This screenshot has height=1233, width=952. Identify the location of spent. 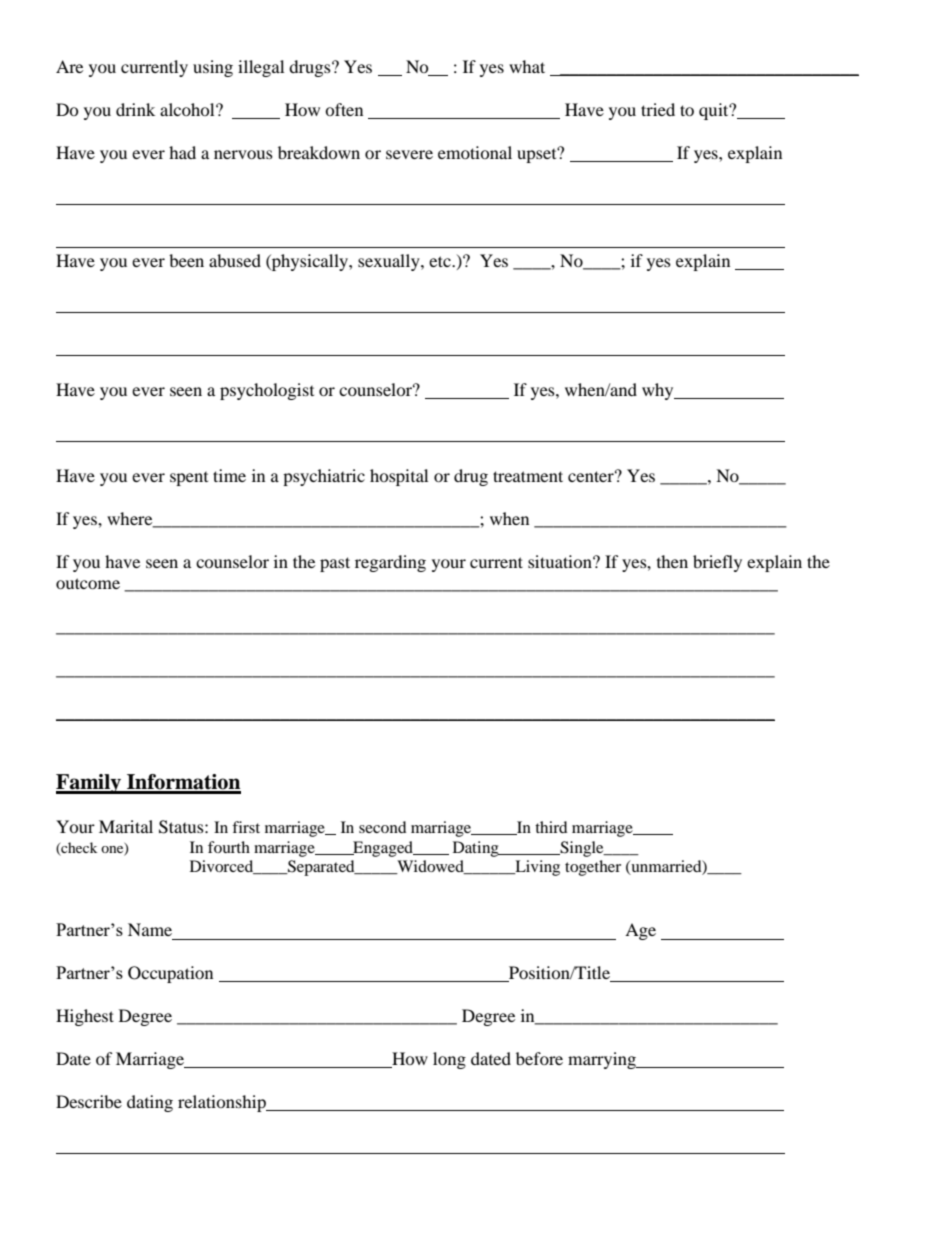
(189, 479).
